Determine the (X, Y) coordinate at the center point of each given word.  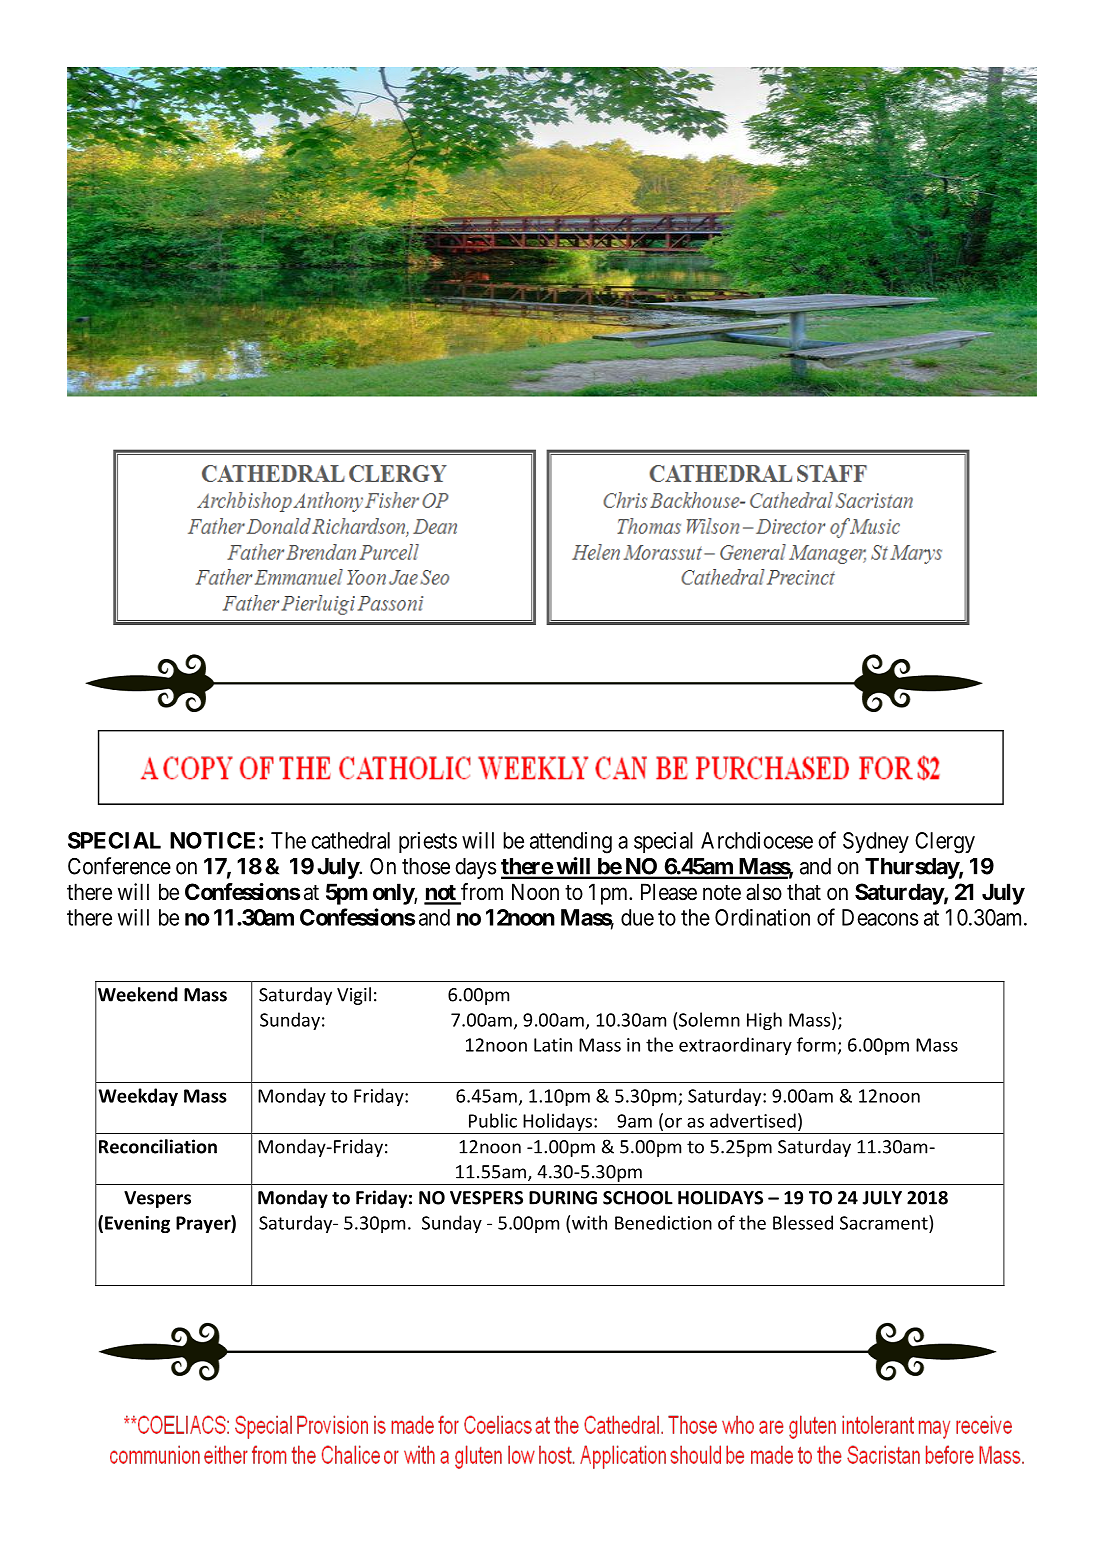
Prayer (203, 1224)
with (589, 1222)
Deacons (880, 917)
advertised (753, 1120)
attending (571, 843)
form (816, 1044)
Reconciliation (158, 1146)
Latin (553, 1045)
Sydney (876, 842)
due (637, 917)
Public (493, 1120)
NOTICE (212, 840)
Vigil (354, 996)
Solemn (709, 1019)
